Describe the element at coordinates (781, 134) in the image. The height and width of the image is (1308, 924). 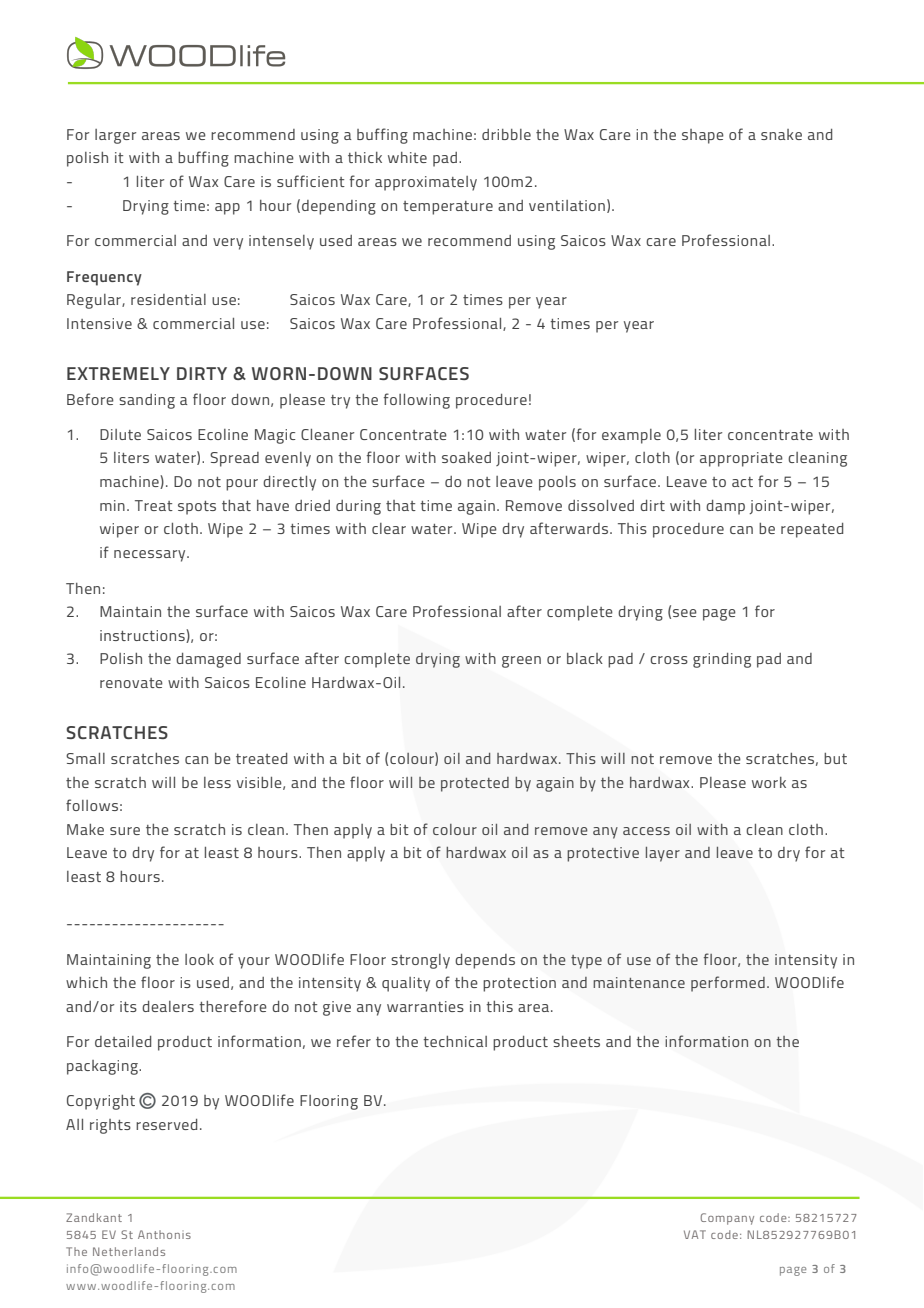
I see `snake` at that location.
